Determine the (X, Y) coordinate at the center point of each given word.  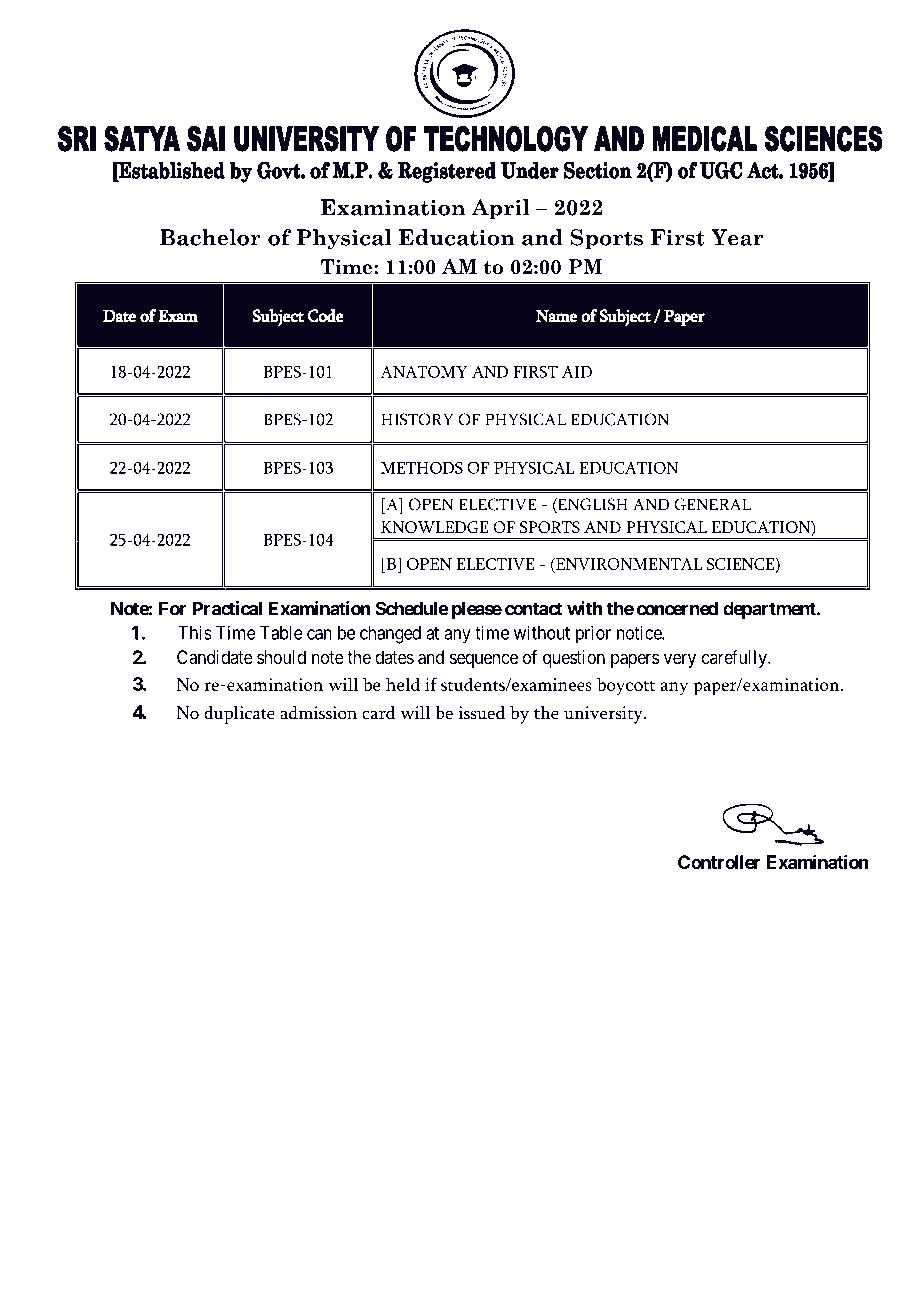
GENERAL (712, 504)
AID (577, 372)
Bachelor (210, 237)
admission (318, 713)
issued (482, 713)
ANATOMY (424, 371)
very (680, 660)
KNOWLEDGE (435, 527)
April (500, 209)
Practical (227, 608)
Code (325, 316)
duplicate (239, 715)
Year (737, 237)
